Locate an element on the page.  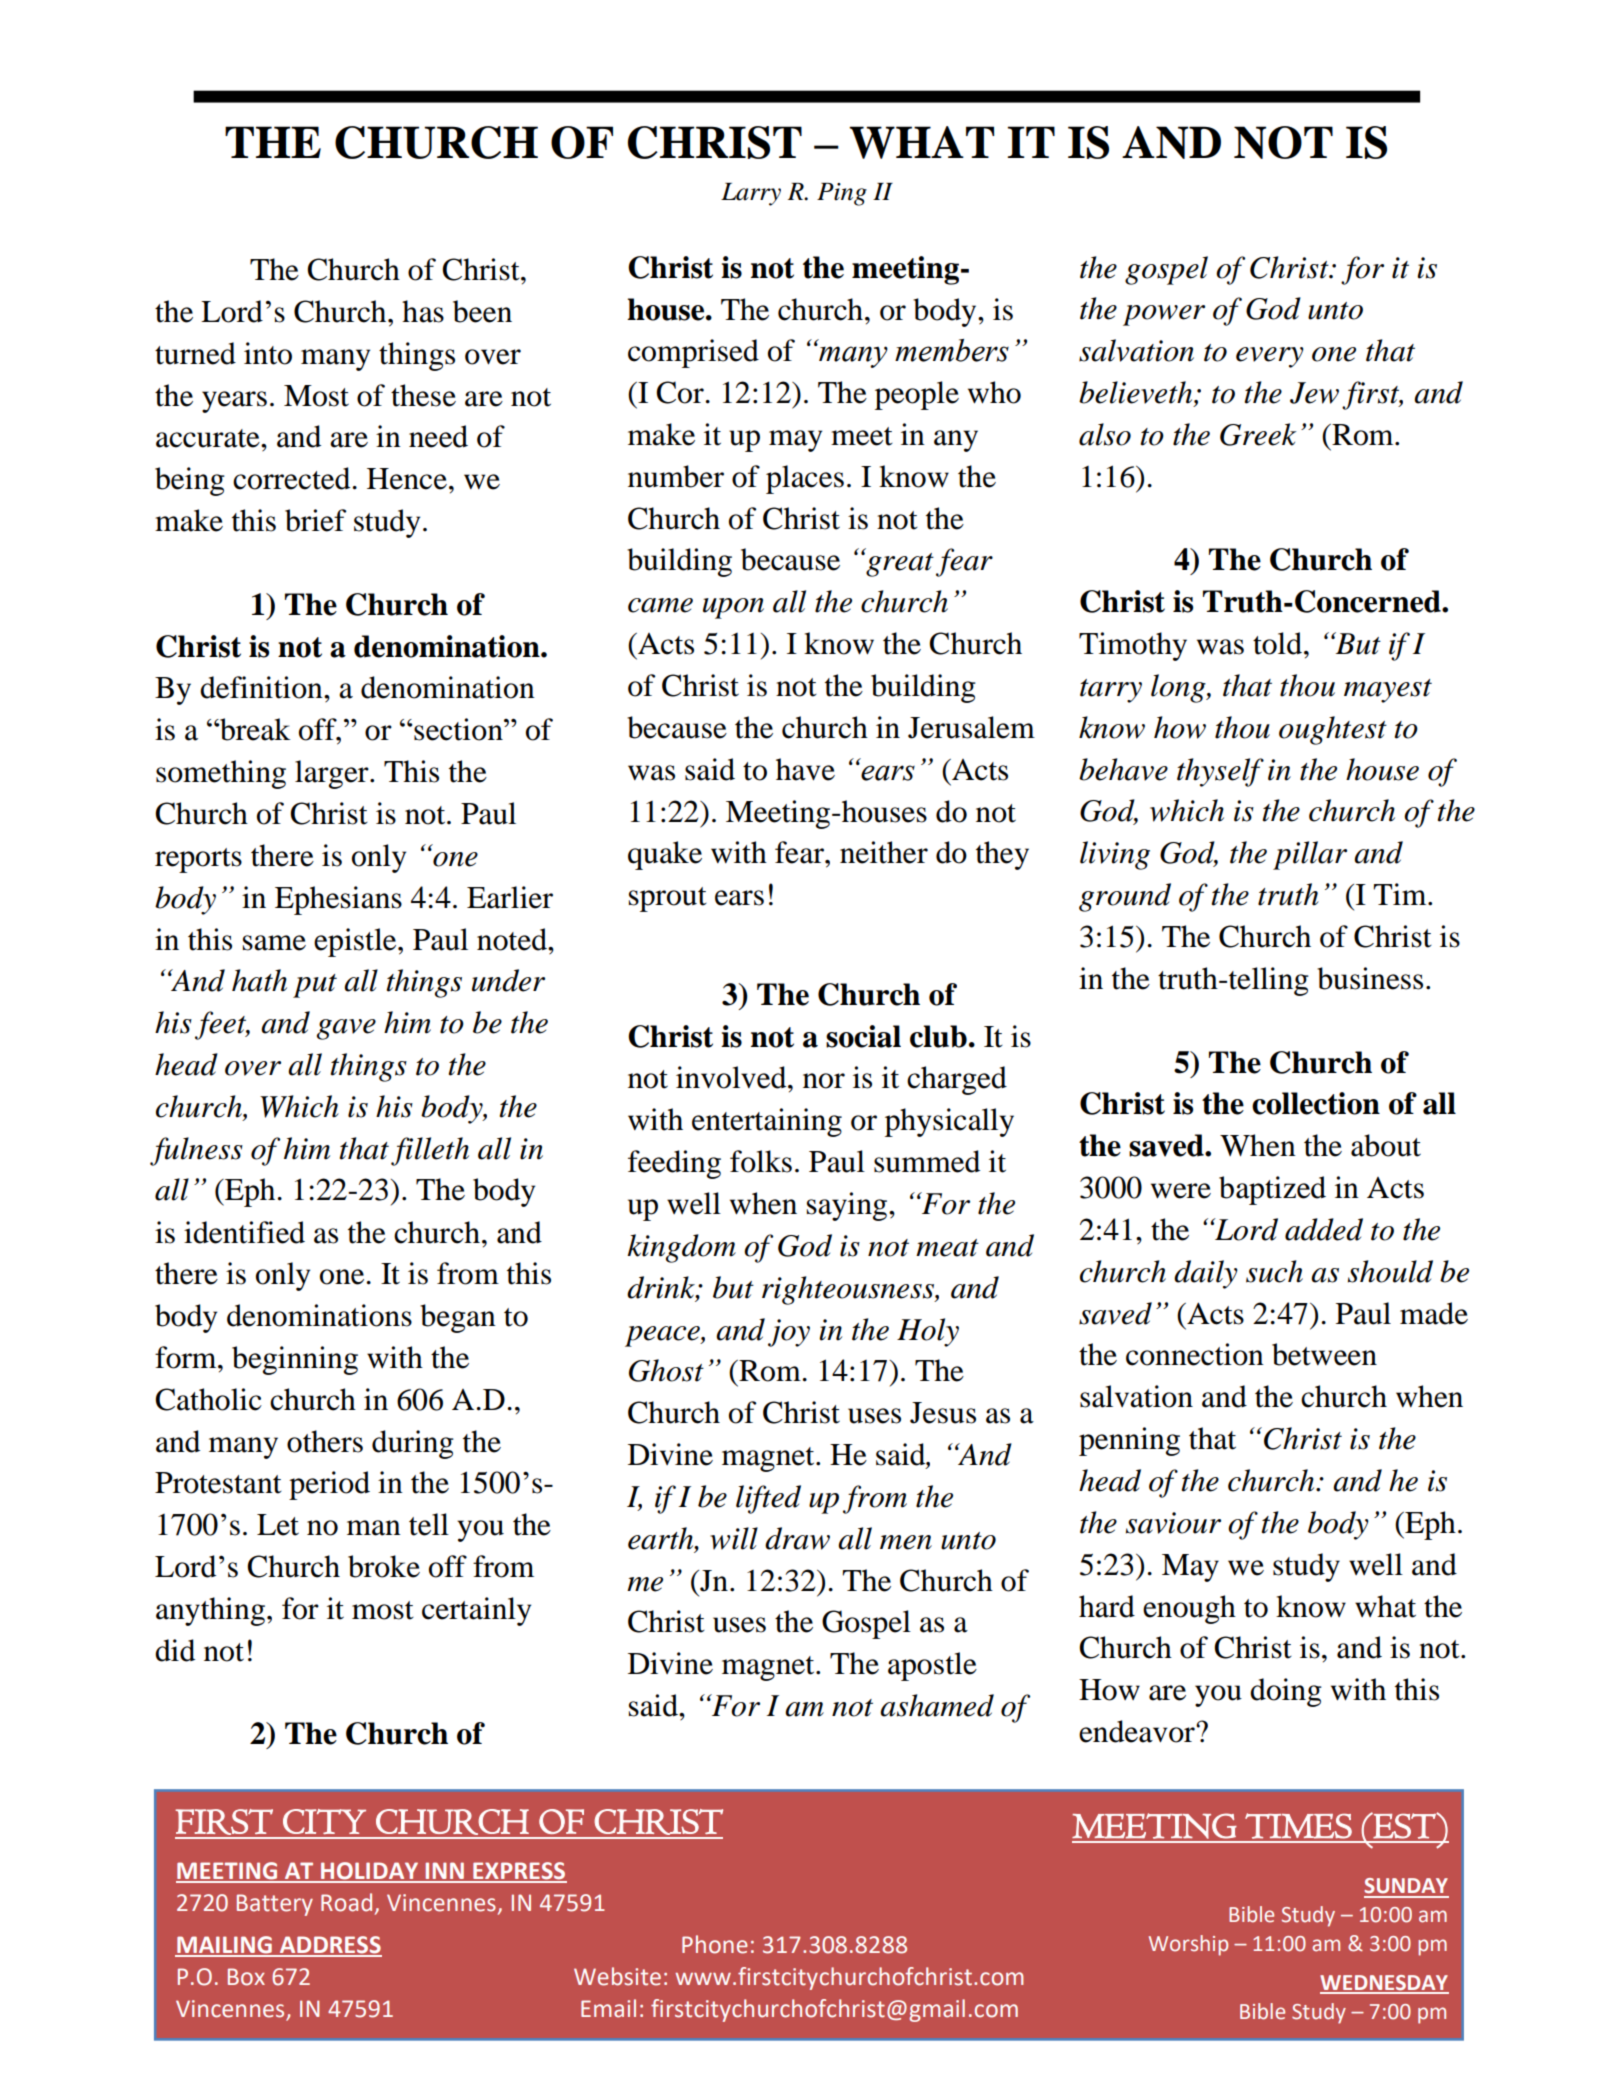
Ping is located at coordinates (842, 194).
